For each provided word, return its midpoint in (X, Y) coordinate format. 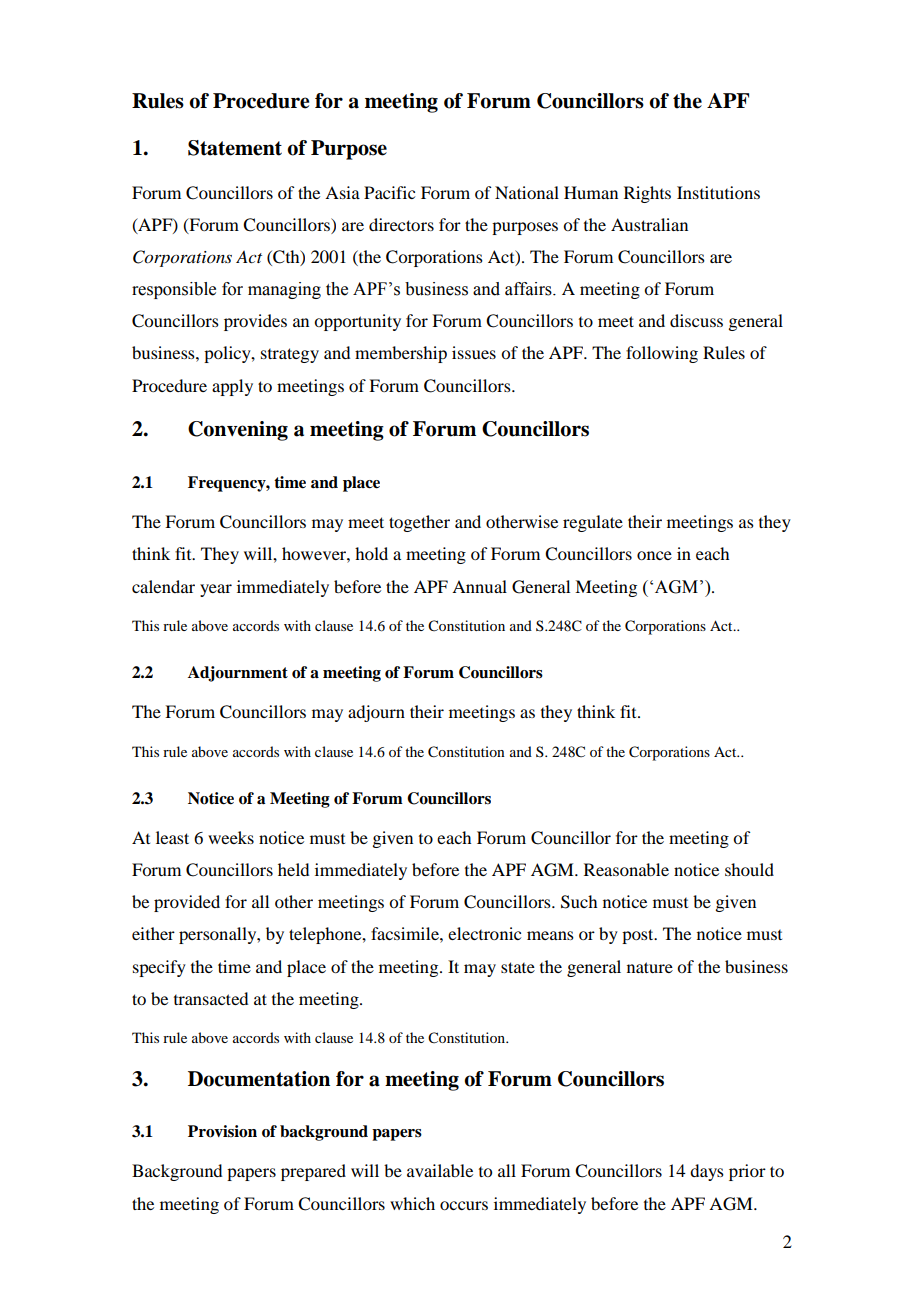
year (216, 590)
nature (650, 967)
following (662, 354)
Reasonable (626, 869)
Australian (649, 224)
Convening (238, 431)
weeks (231, 837)
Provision (222, 1131)
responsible (174, 290)
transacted (211, 998)
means (550, 935)
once (654, 555)
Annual (479, 586)
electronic (484, 933)
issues (474, 352)
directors (401, 224)
